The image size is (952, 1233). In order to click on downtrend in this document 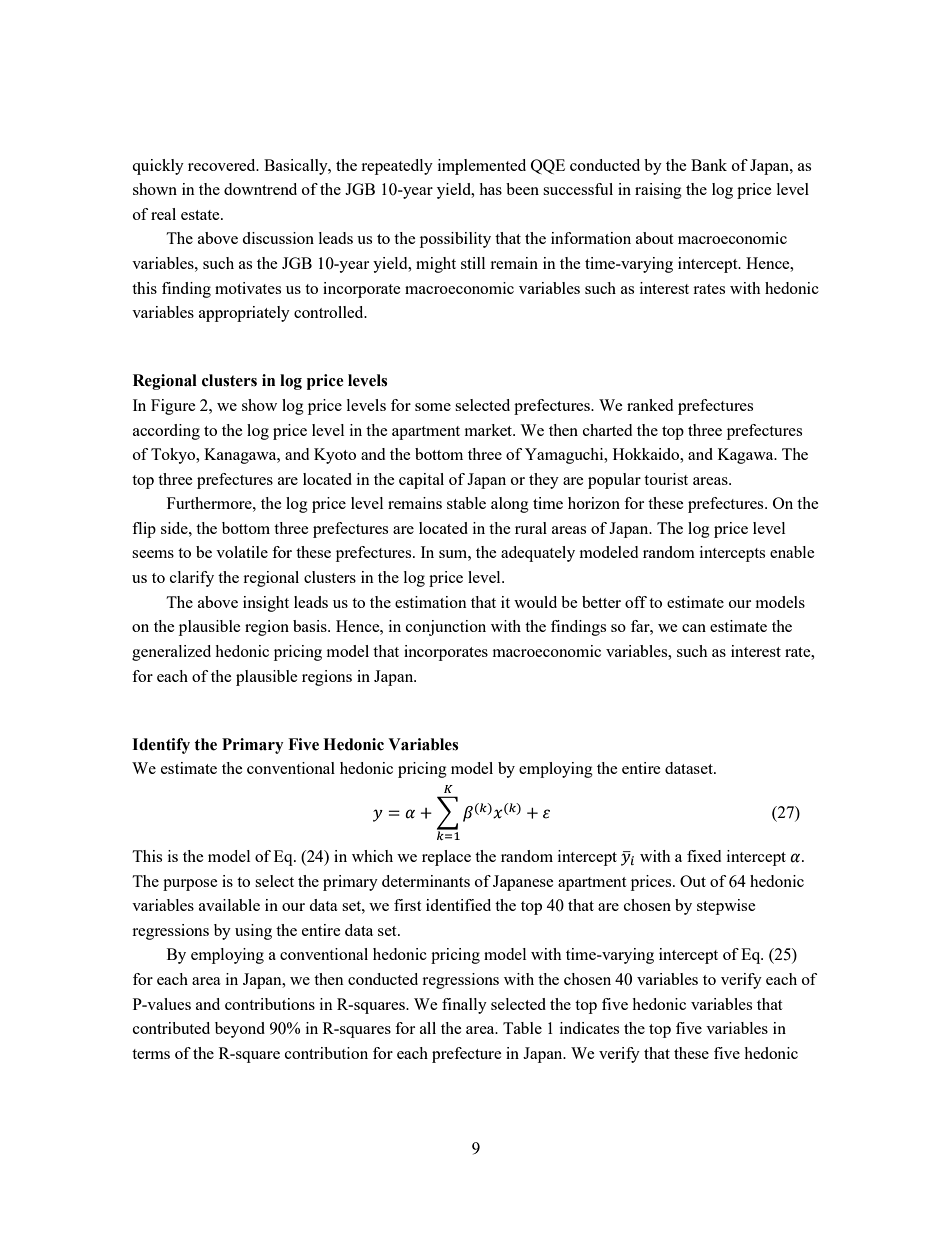, I will do `click(260, 189)`.
